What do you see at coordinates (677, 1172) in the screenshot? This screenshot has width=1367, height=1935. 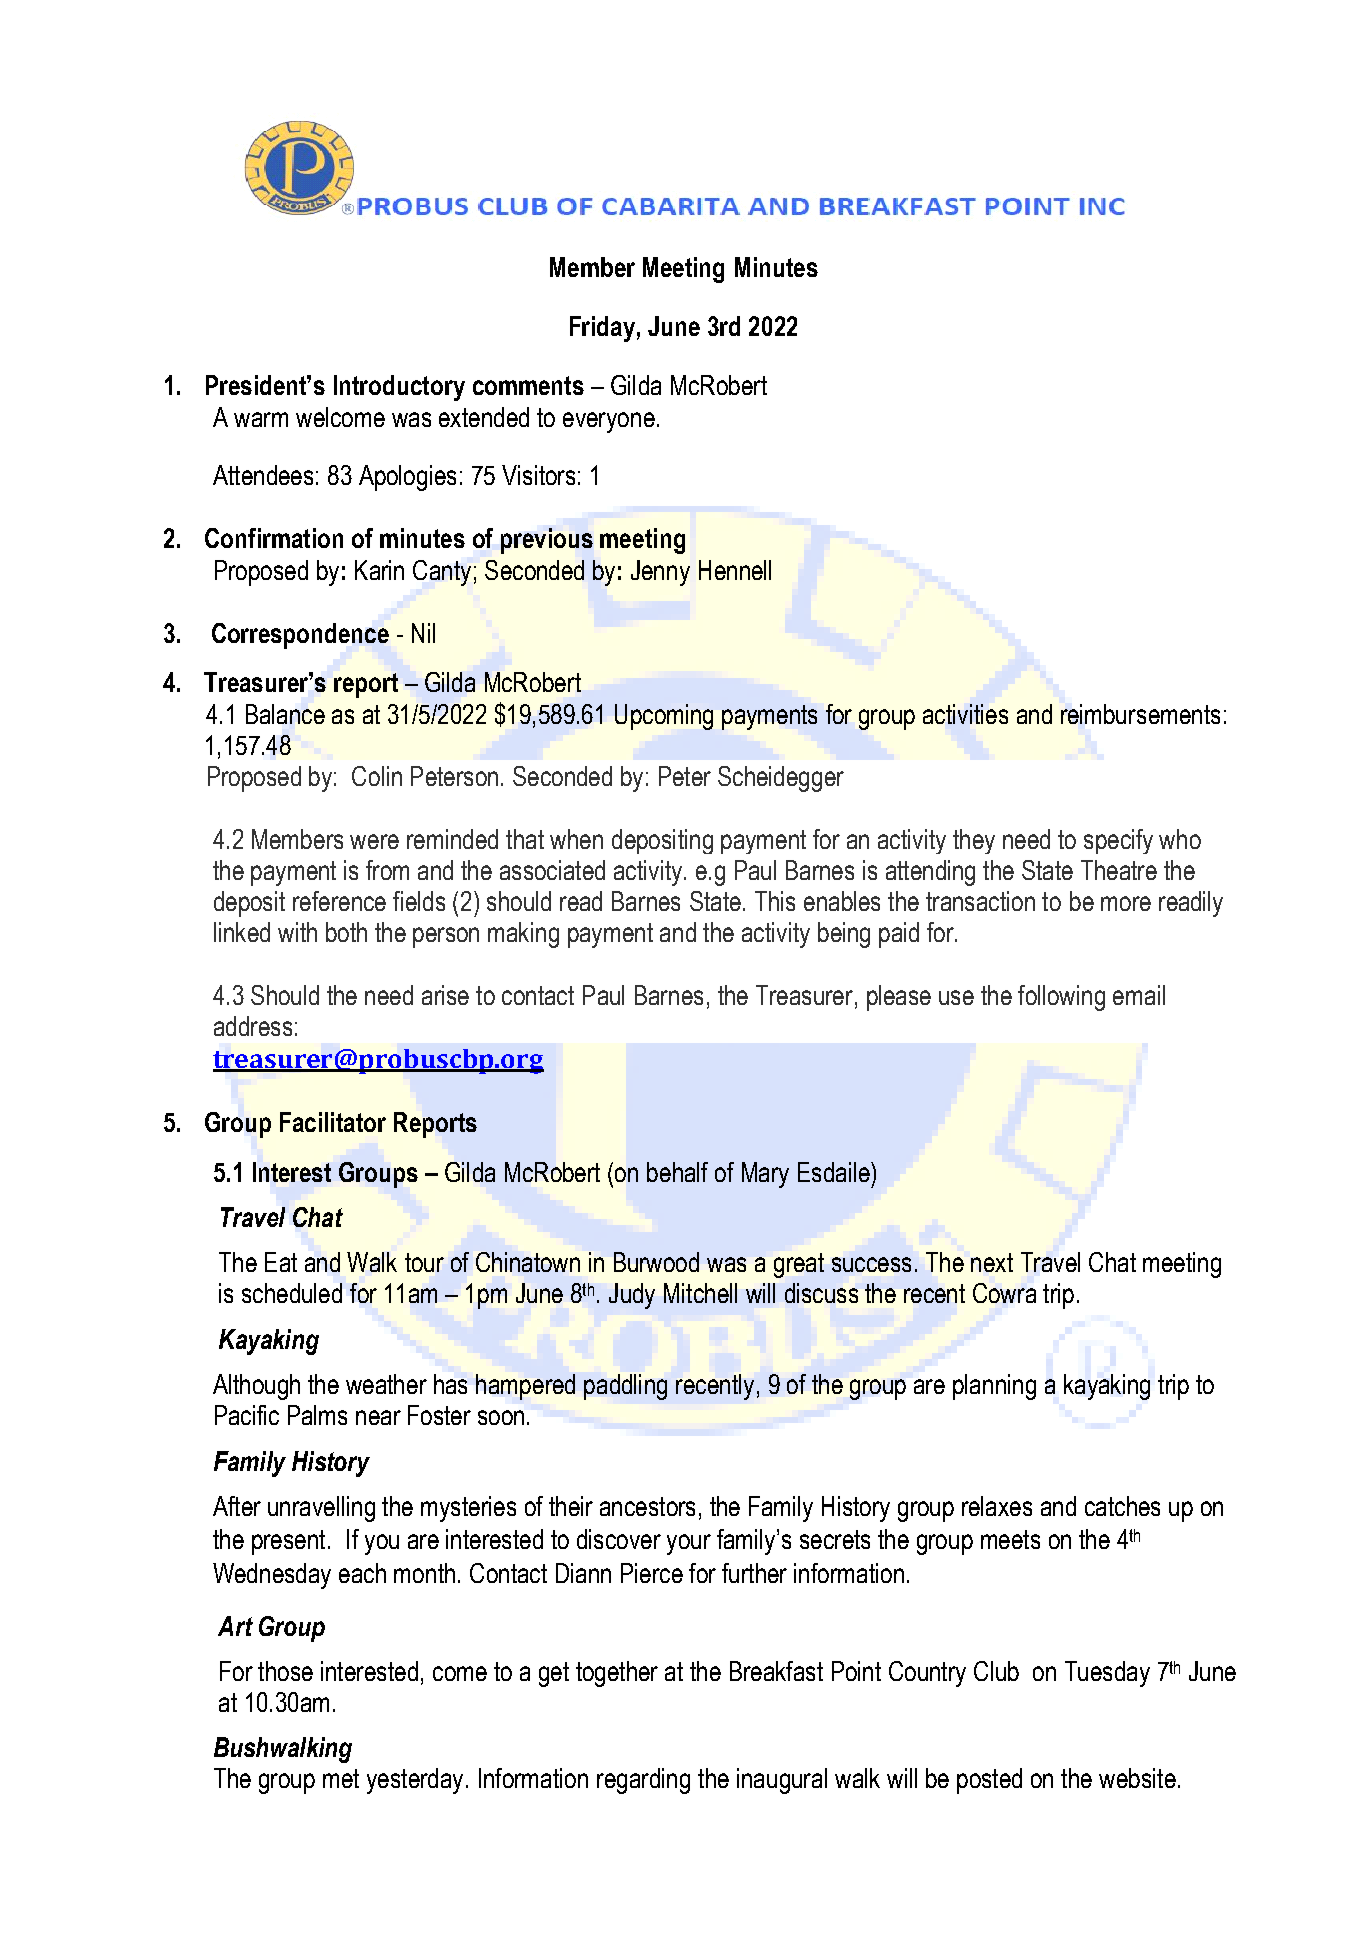 I see `behalf` at bounding box center [677, 1172].
